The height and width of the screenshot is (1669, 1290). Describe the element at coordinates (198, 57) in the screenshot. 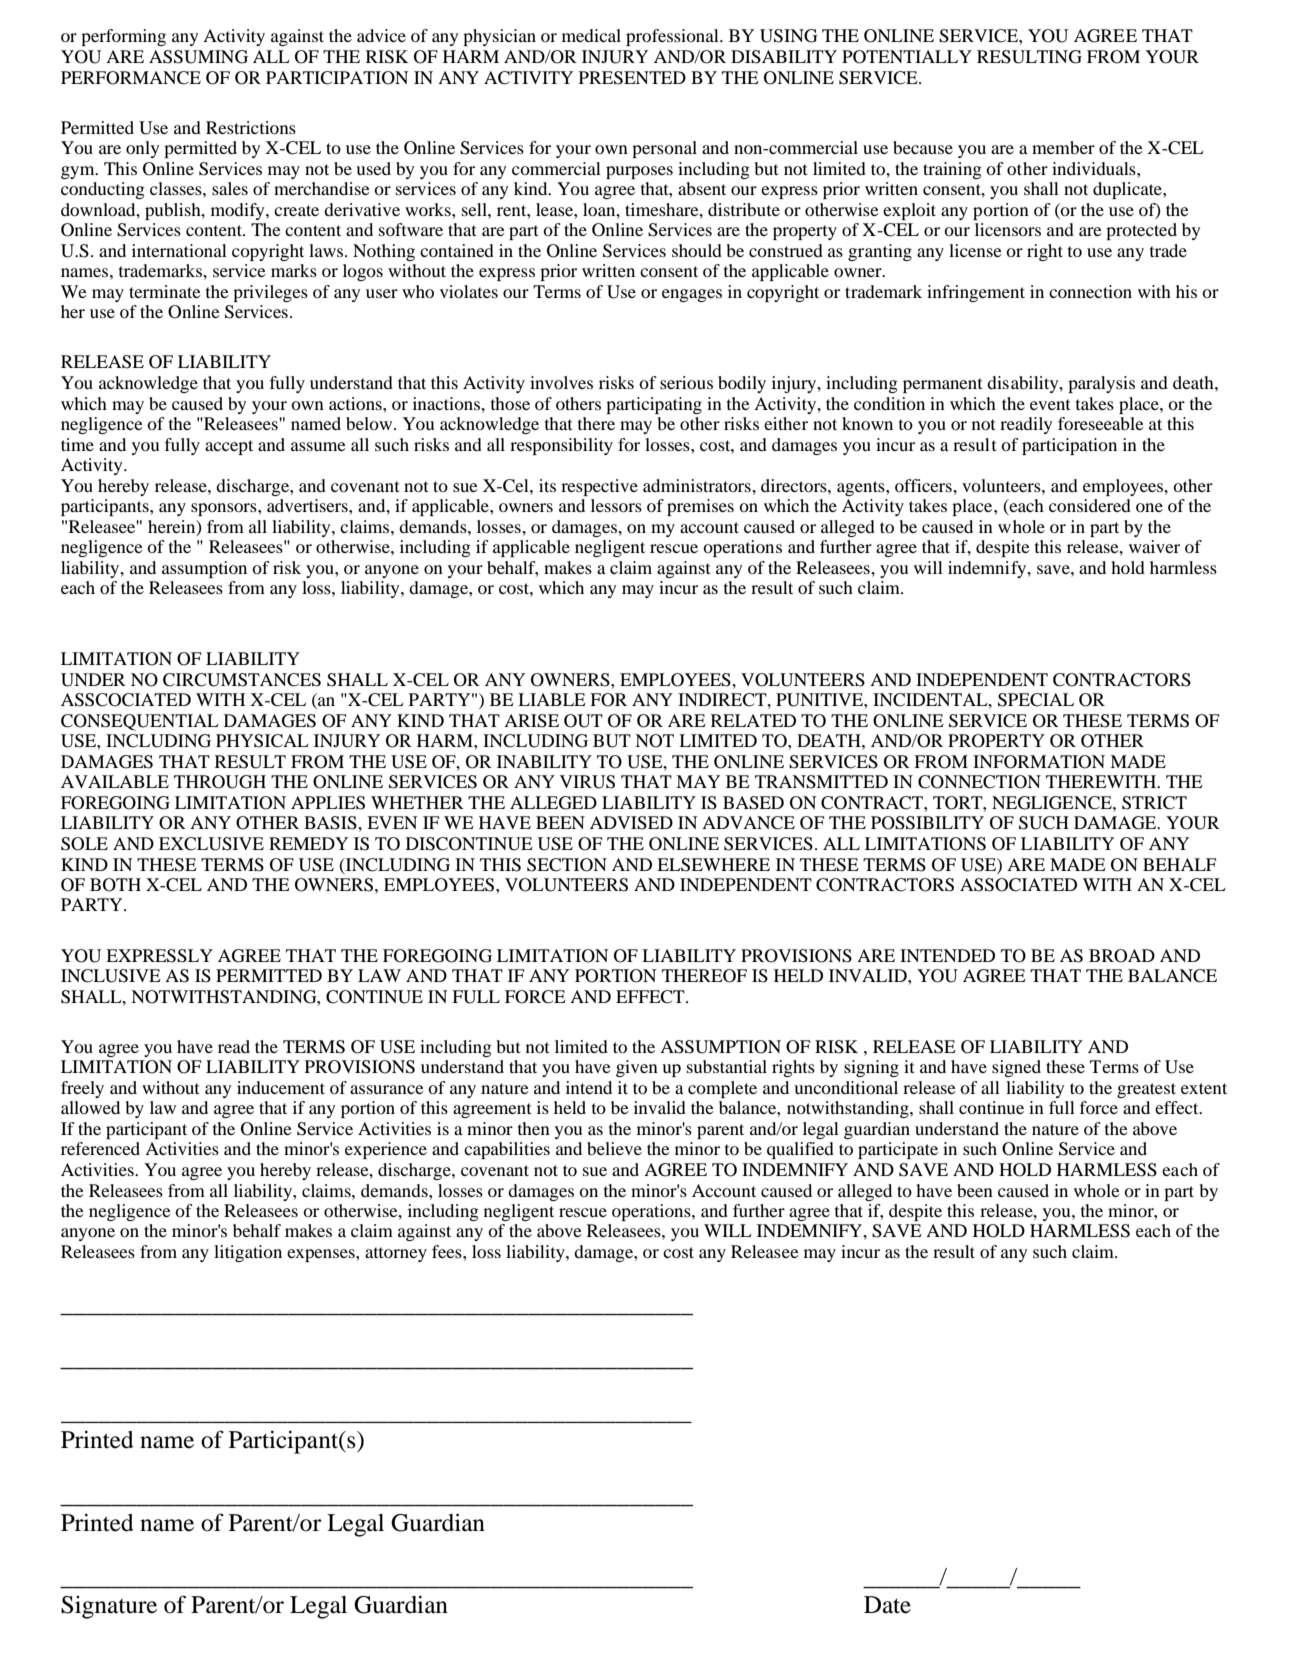

I see `ASSUMING` at that location.
